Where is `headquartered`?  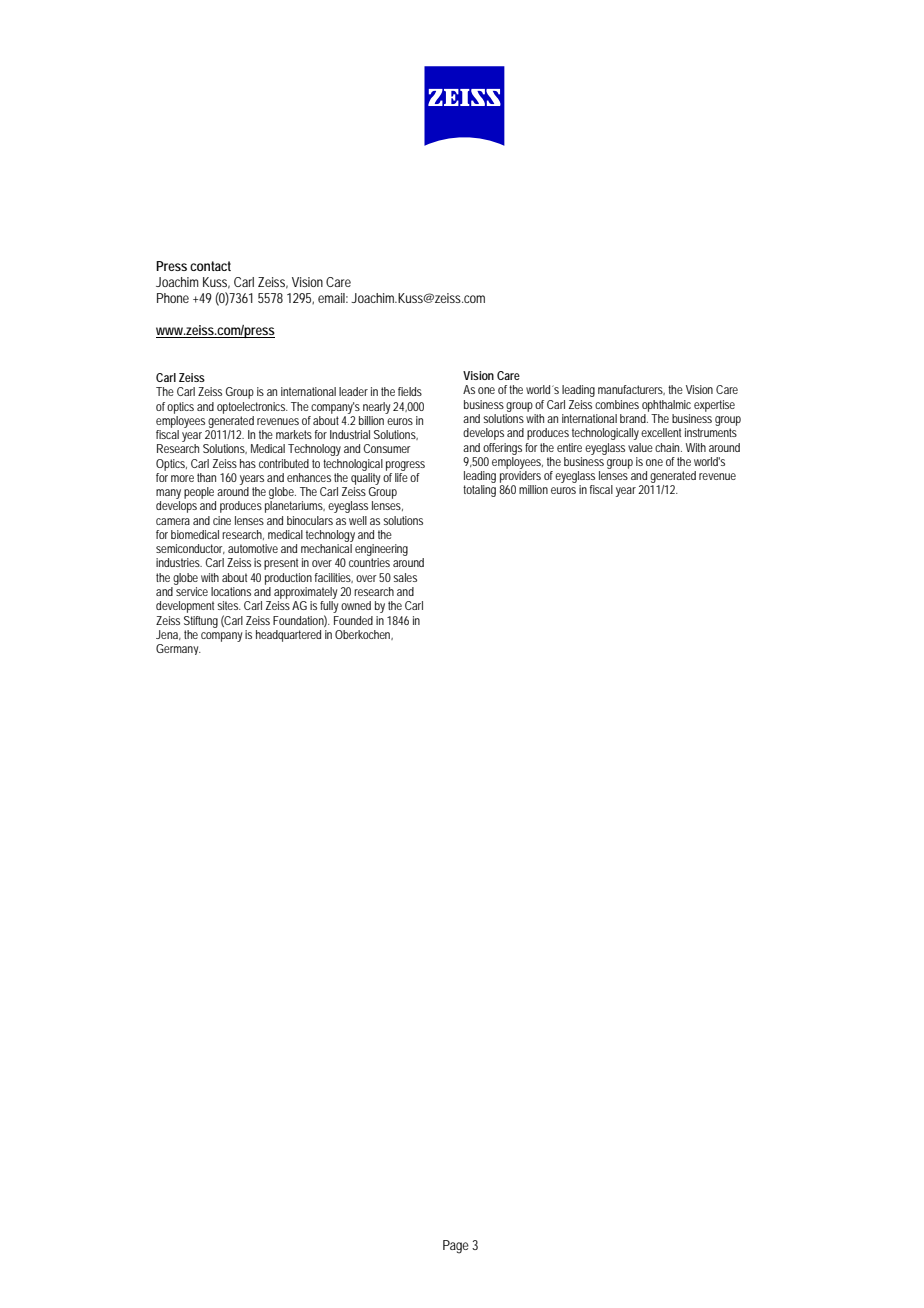
headquartered is located at coordinates (288, 636).
